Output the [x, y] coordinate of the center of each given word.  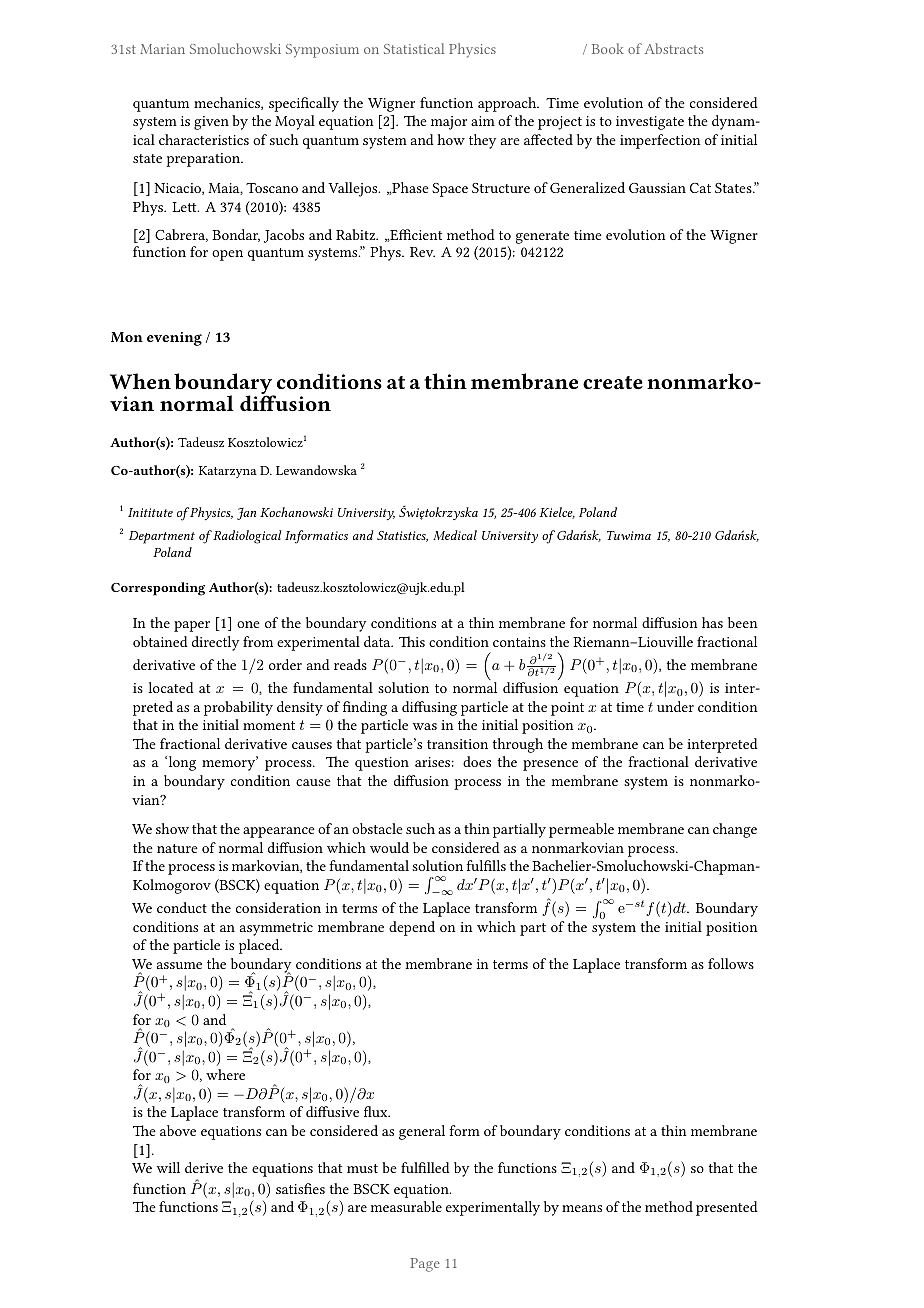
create [613, 382]
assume [179, 965]
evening [174, 339]
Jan [246, 514]
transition [457, 744]
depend [412, 928]
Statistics [402, 536]
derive [204, 1167]
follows [731, 963]
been [743, 622]
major [449, 123]
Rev [422, 252]
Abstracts [674, 48]
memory [229, 765]
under [675, 706]
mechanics [228, 103]
